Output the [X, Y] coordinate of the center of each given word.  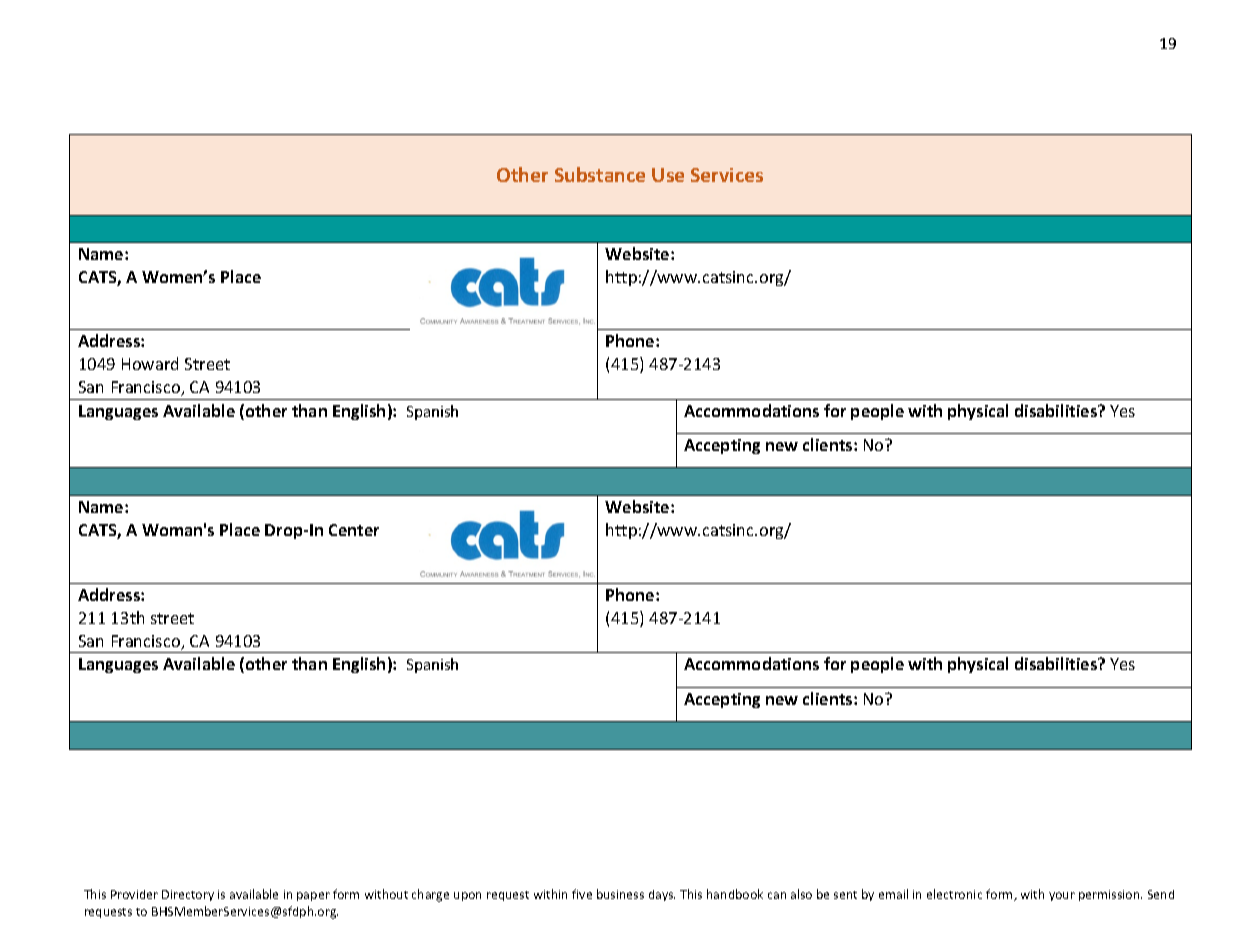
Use [668, 175]
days [662, 895]
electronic [954, 894]
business [620, 894]
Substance [600, 174]
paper [313, 896]
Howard [150, 363]
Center [354, 530]
